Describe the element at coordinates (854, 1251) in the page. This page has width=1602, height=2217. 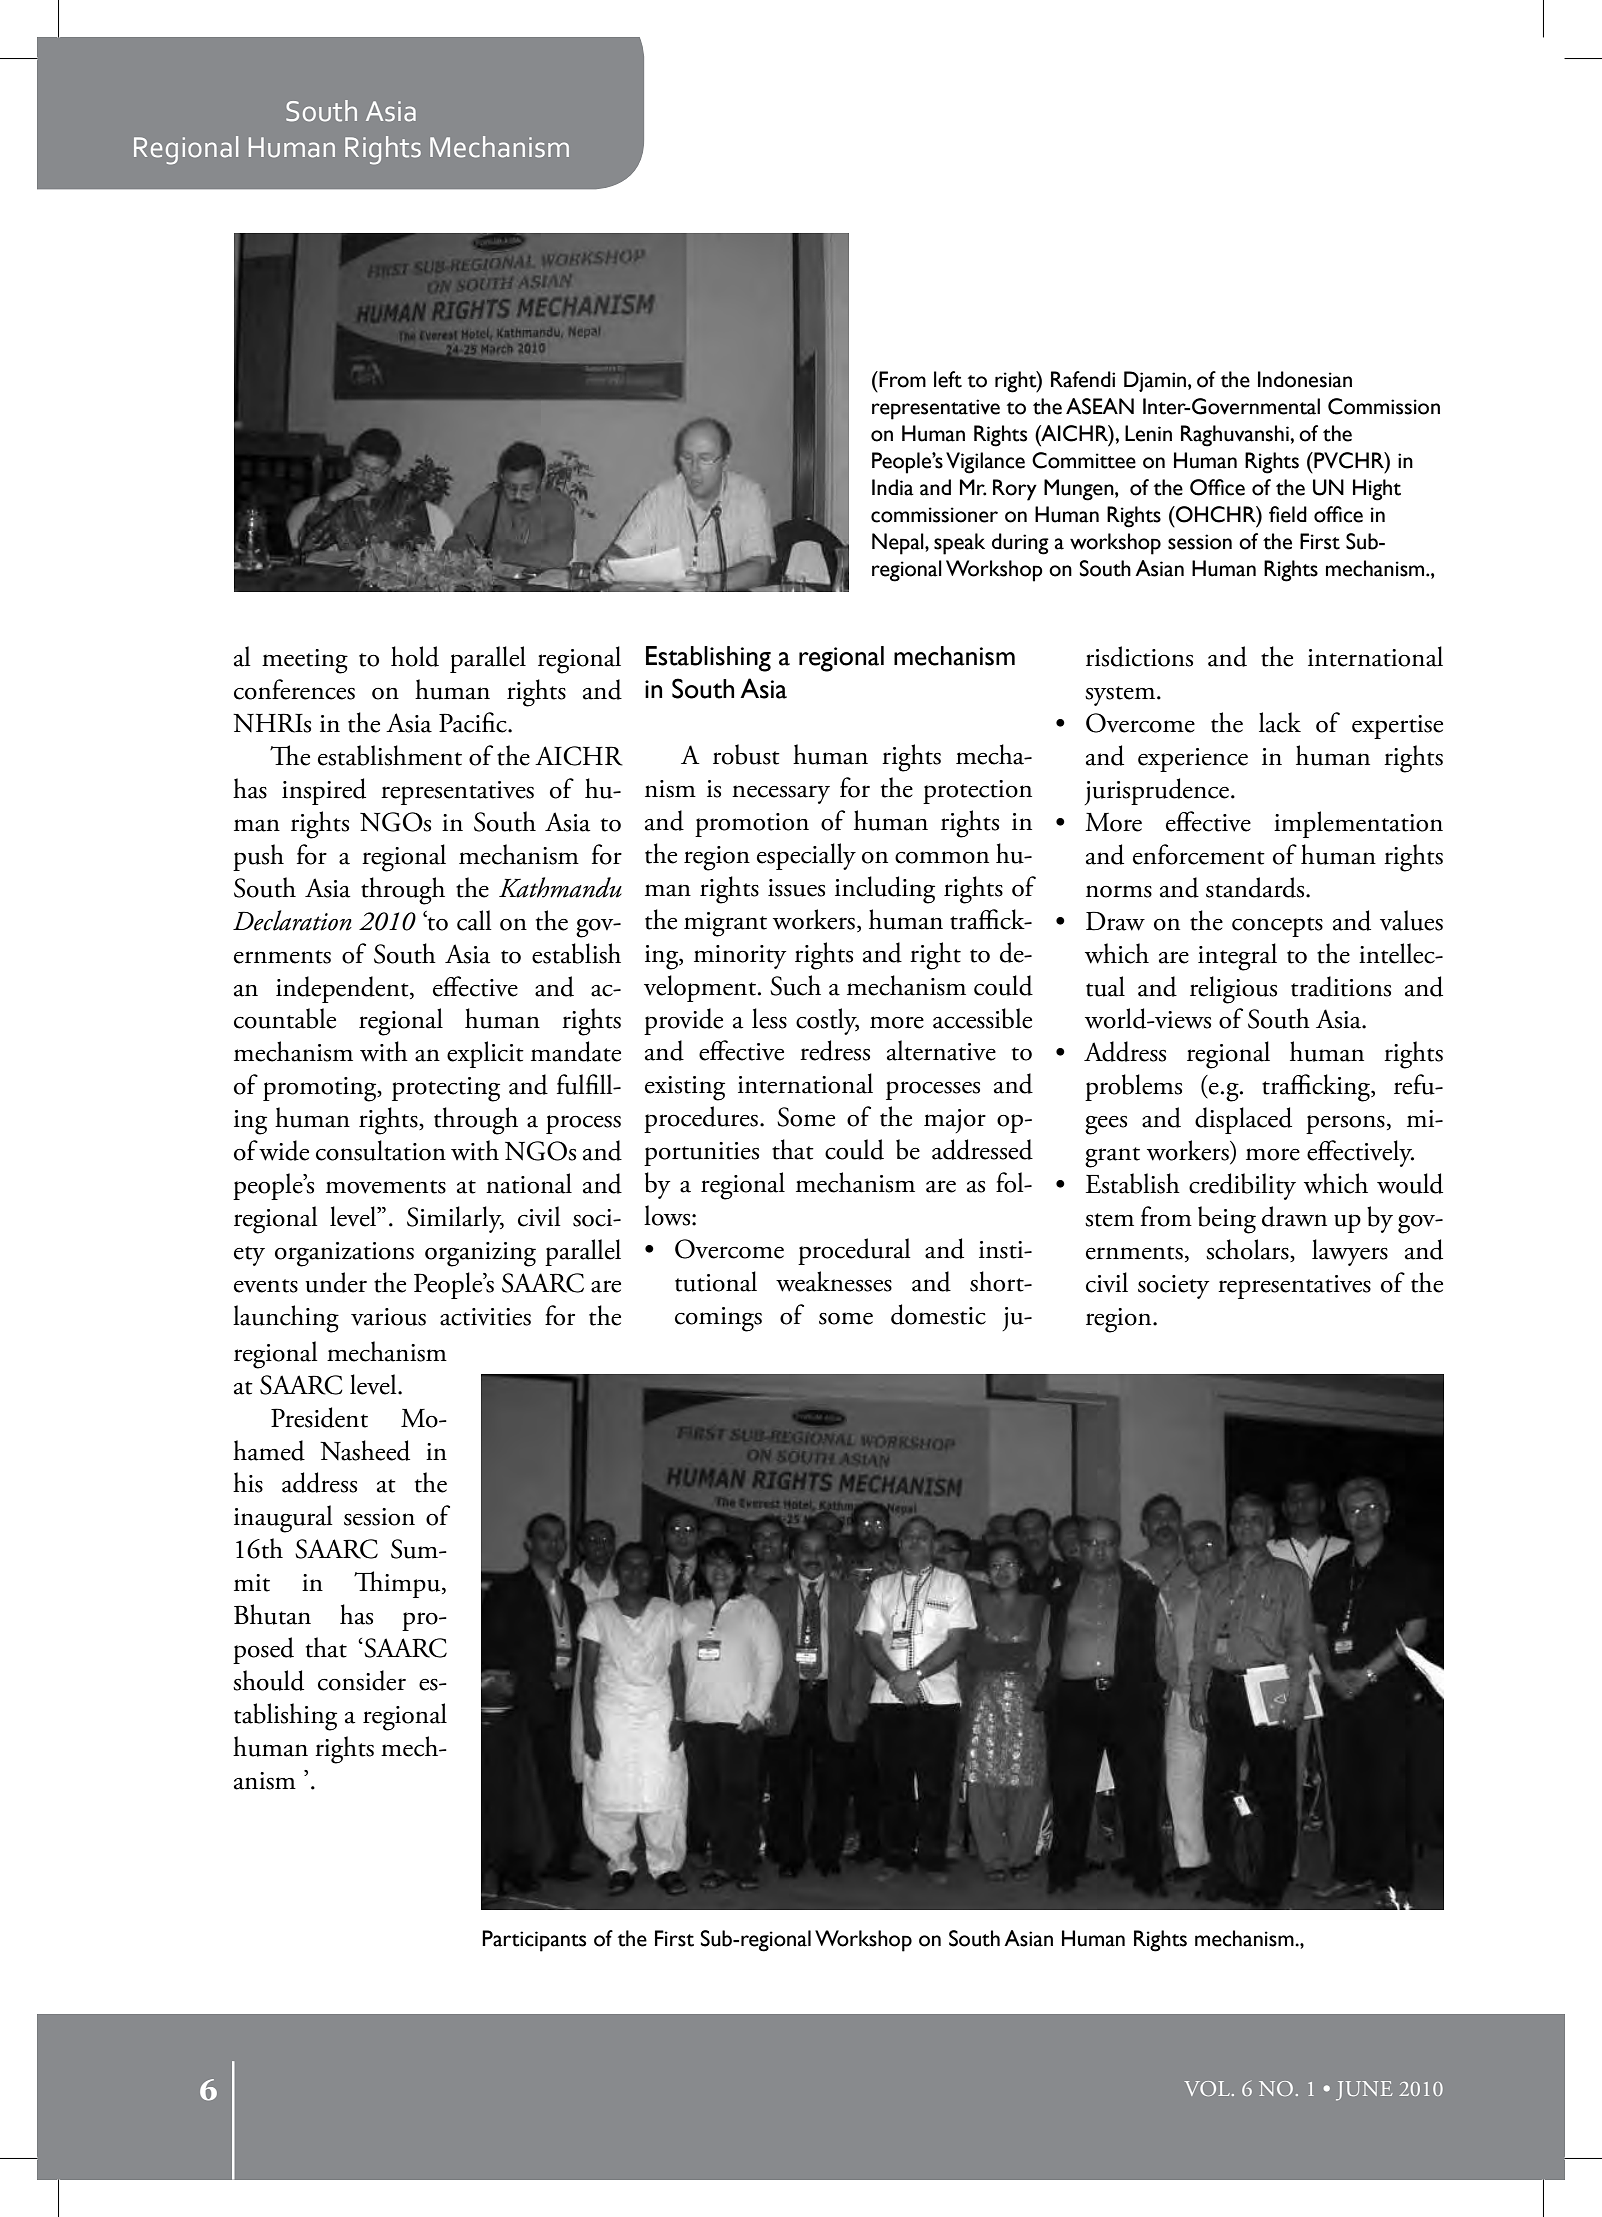
I see `procedural` at that location.
